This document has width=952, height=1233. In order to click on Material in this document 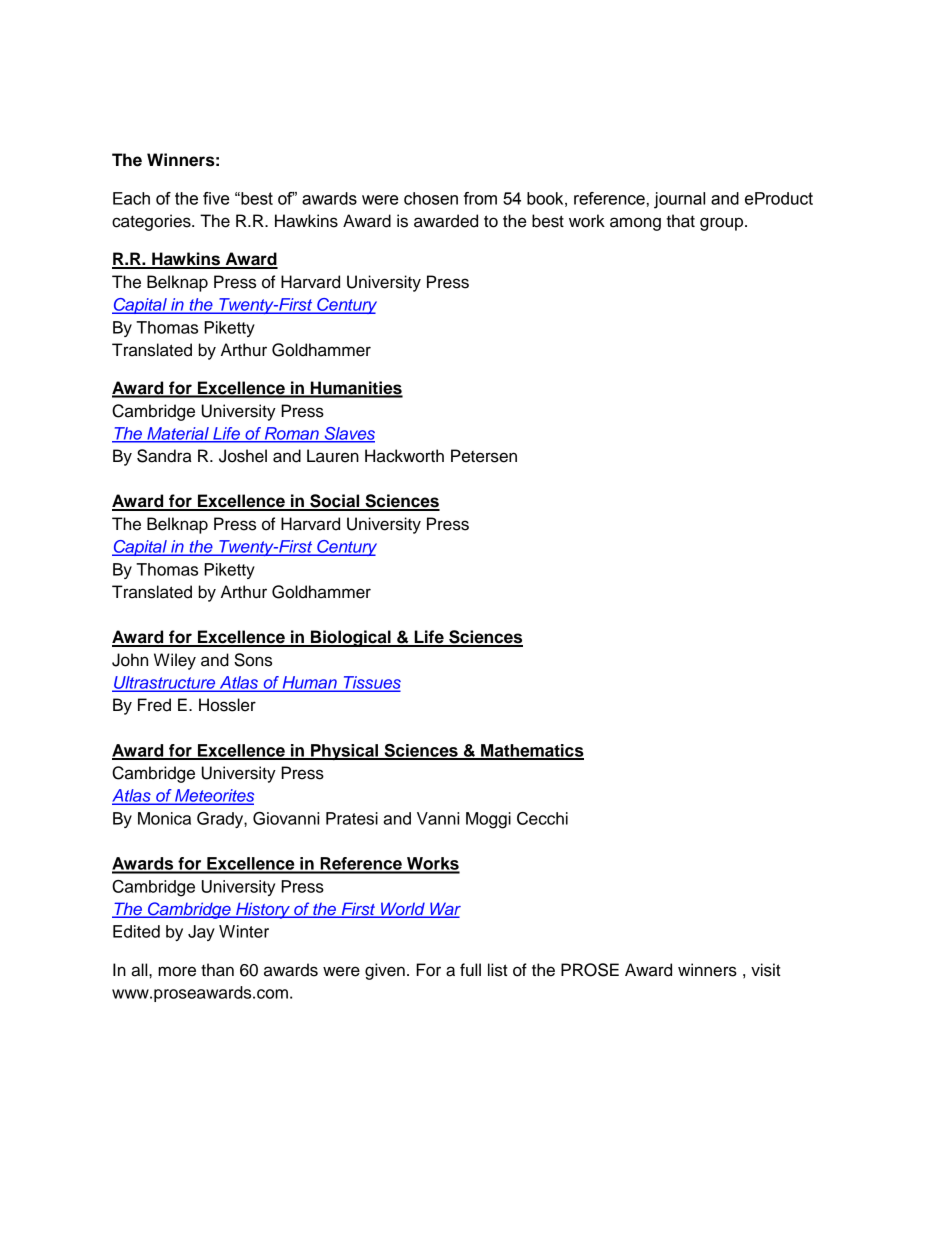, I will do `click(178, 434)`.
